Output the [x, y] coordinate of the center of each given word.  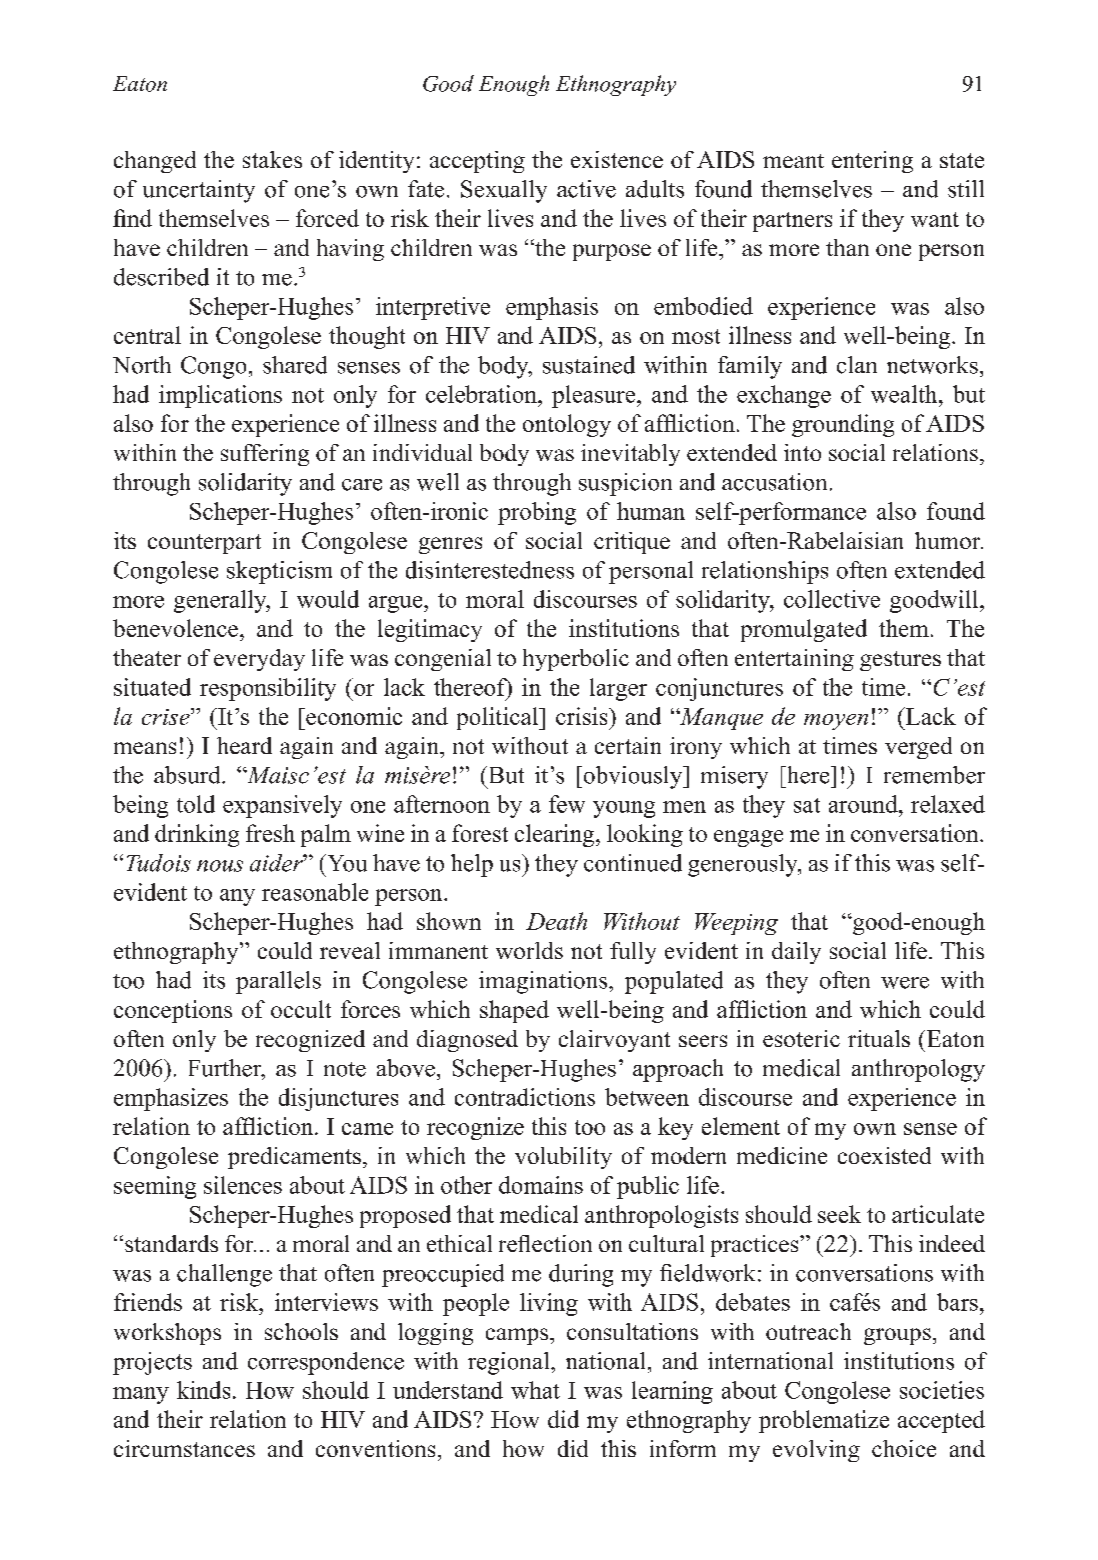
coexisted [884, 1155]
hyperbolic [576, 660]
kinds [203, 1390]
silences [243, 1185]
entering [872, 162]
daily [796, 953]
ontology [567, 425]
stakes [272, 159]
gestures [900, 661]
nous [220, 866]
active [586, 189]
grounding [843, 425]
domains [541, 1185]
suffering [265, 455]
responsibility [268, 689]
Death [556, 921]
